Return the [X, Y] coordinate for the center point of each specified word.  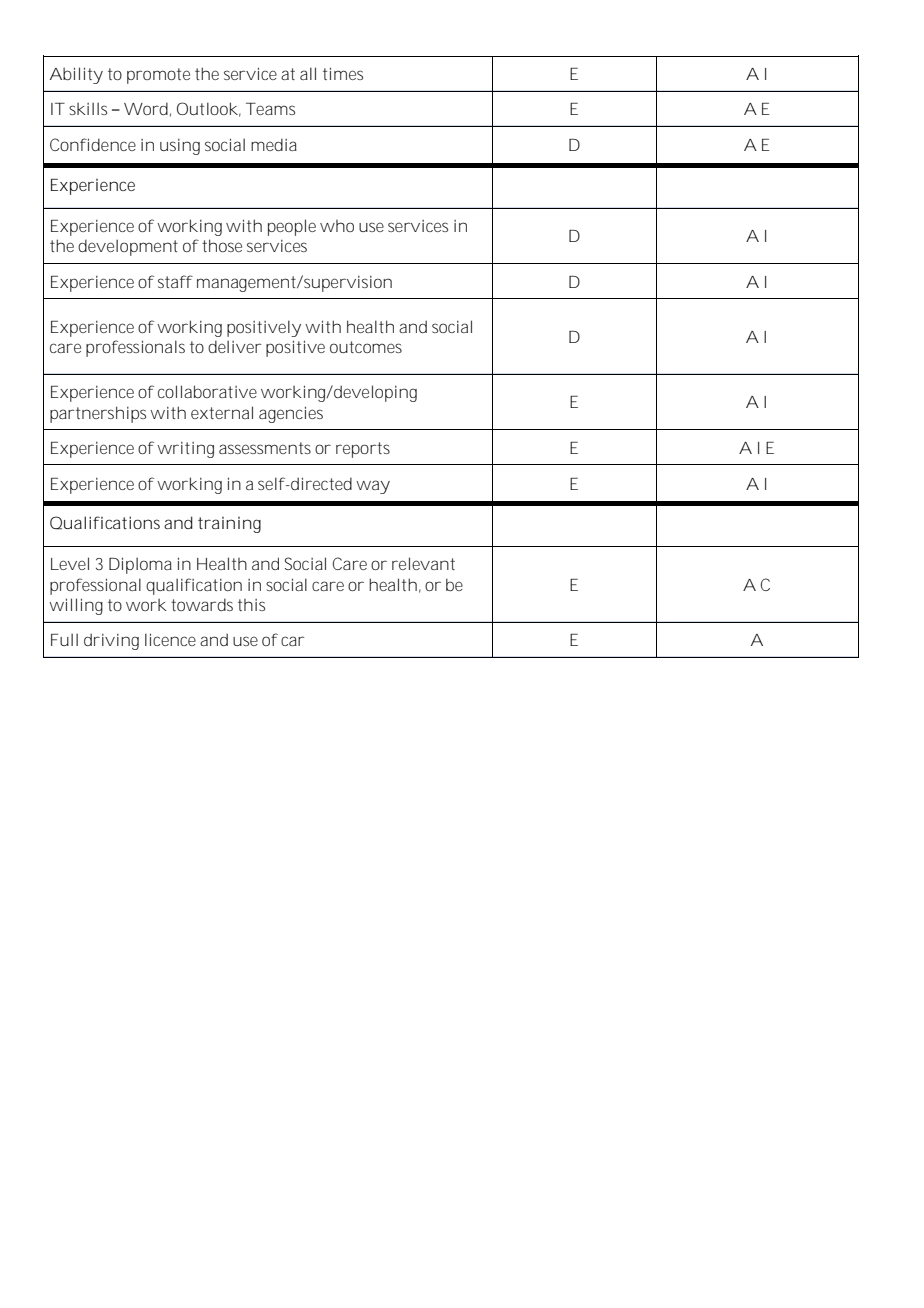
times [343, 73]
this [251, 605]
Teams [270, 109]
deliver [235, 346]
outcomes [366, 347]
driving [111, 641]
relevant [423, 563]
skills [88, 108]
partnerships [98, 414]
